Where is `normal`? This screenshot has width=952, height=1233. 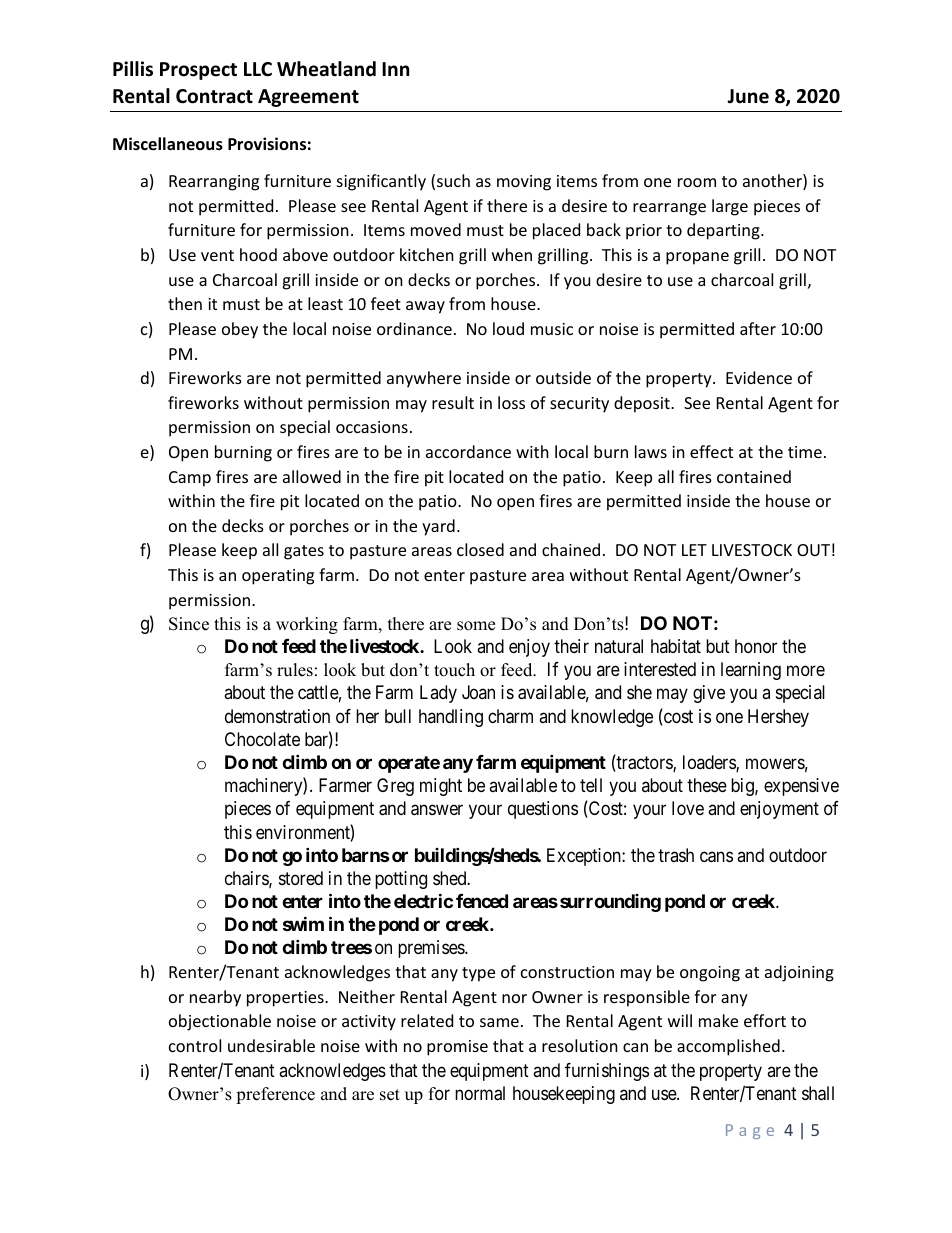
normal is located at coordinates (480, 1093).
